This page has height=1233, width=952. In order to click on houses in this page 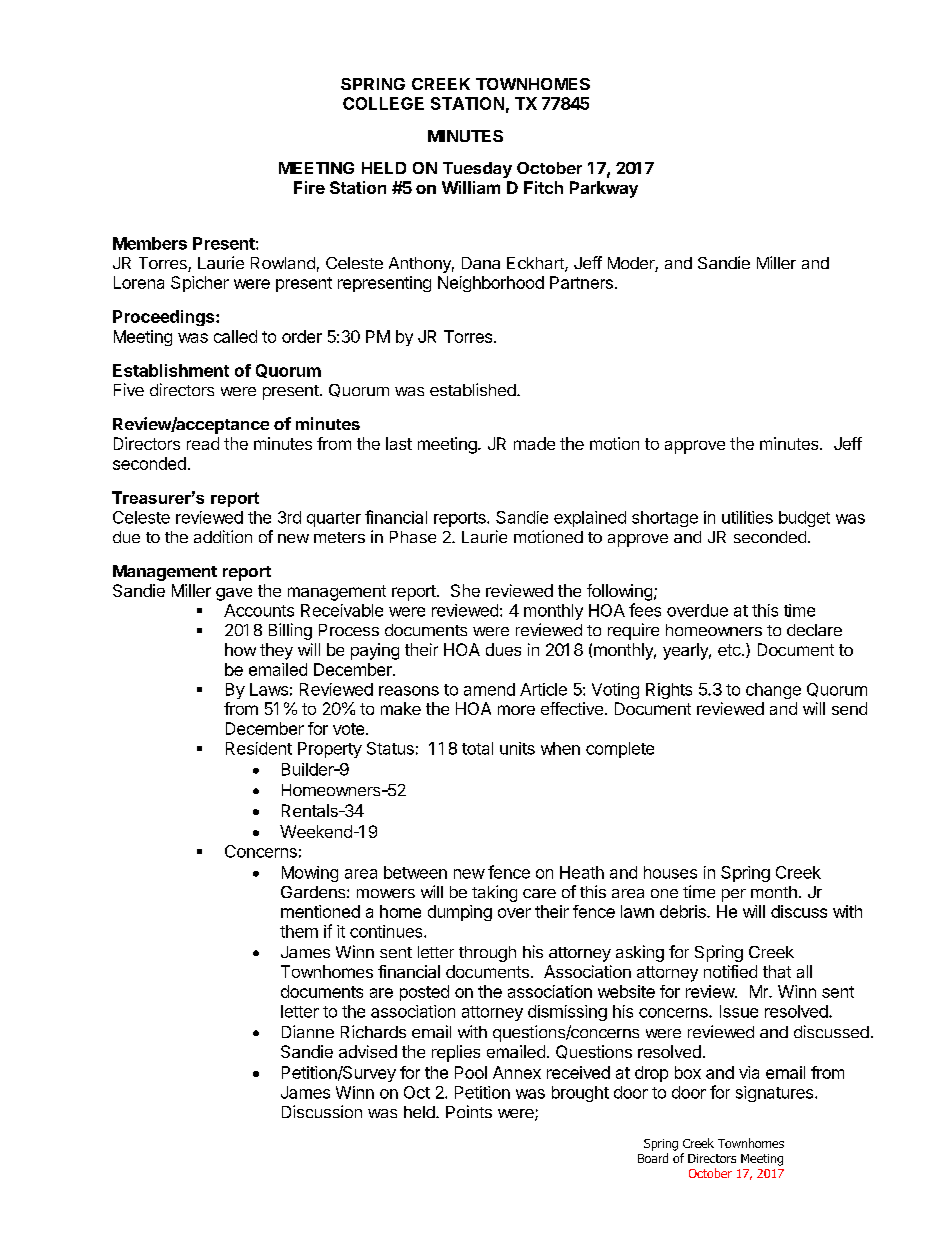, I will do `click(670, 872)`.
